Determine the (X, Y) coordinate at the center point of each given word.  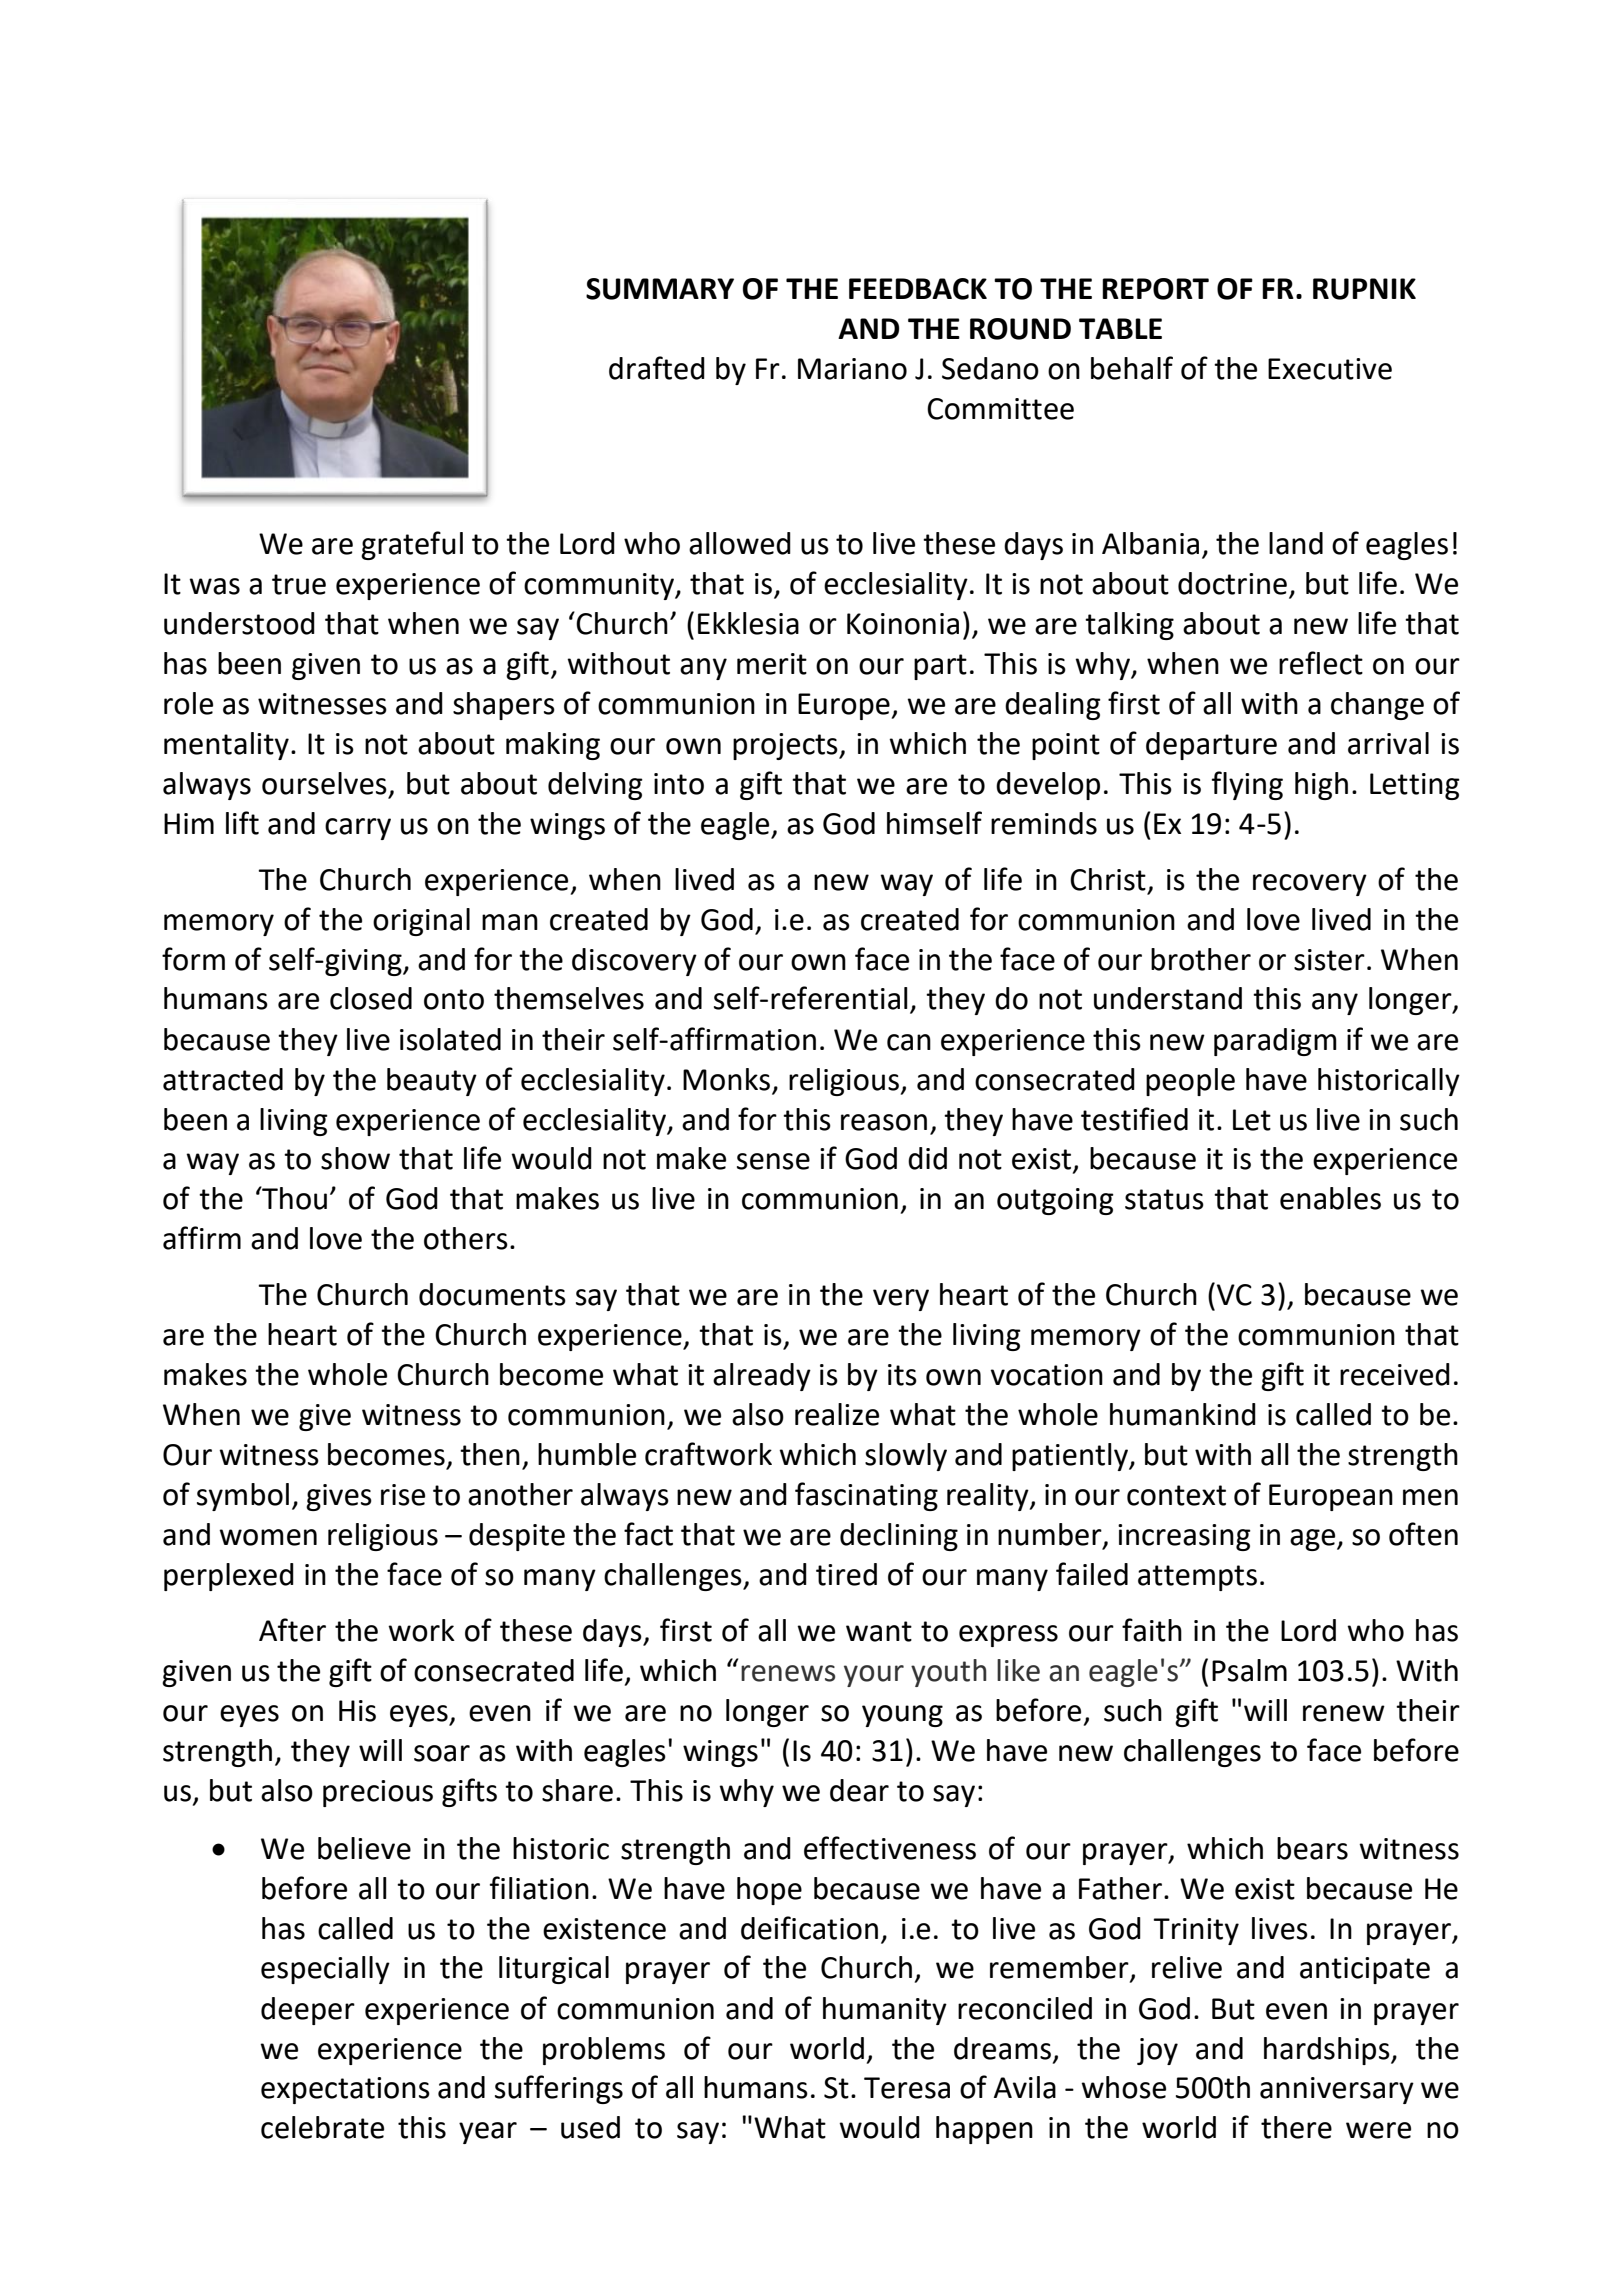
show (355, 1158)
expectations (345, 2090)
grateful (412, 545)
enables (1330, 1198)
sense (773, 1161)
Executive (1330, 369)
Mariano (852, 369)
